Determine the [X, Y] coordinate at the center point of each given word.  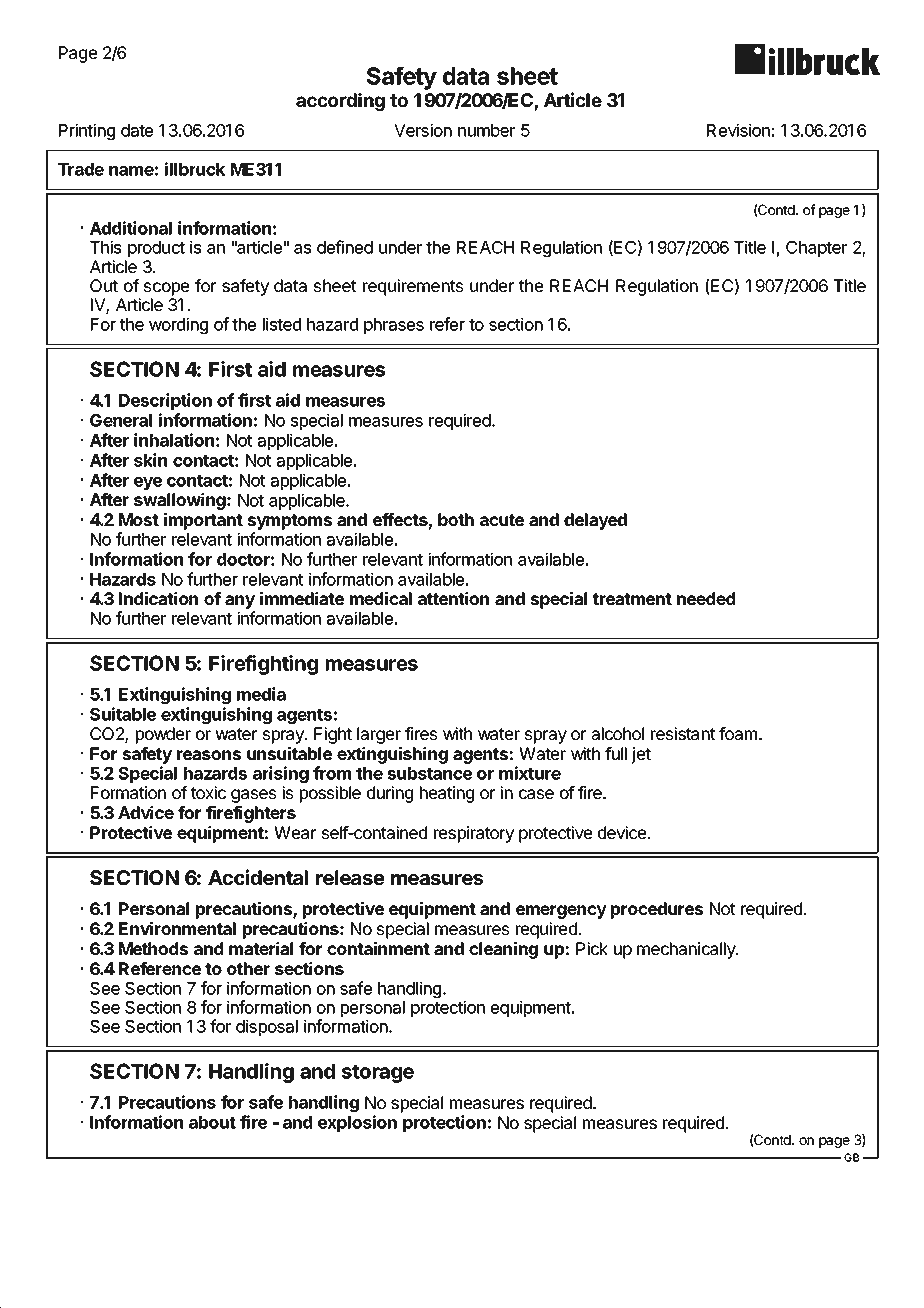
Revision [738, 130]
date [137, 130]
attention [453, 598]
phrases [394, 326]
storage [378, 1074]
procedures [657, 910]
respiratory [474, 834]
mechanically [687, 950]
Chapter [816, 249]
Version [423, 130]
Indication [158, 598]
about [212, 1122]
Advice [146, 812]
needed [706, 598]
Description [165, 401]
